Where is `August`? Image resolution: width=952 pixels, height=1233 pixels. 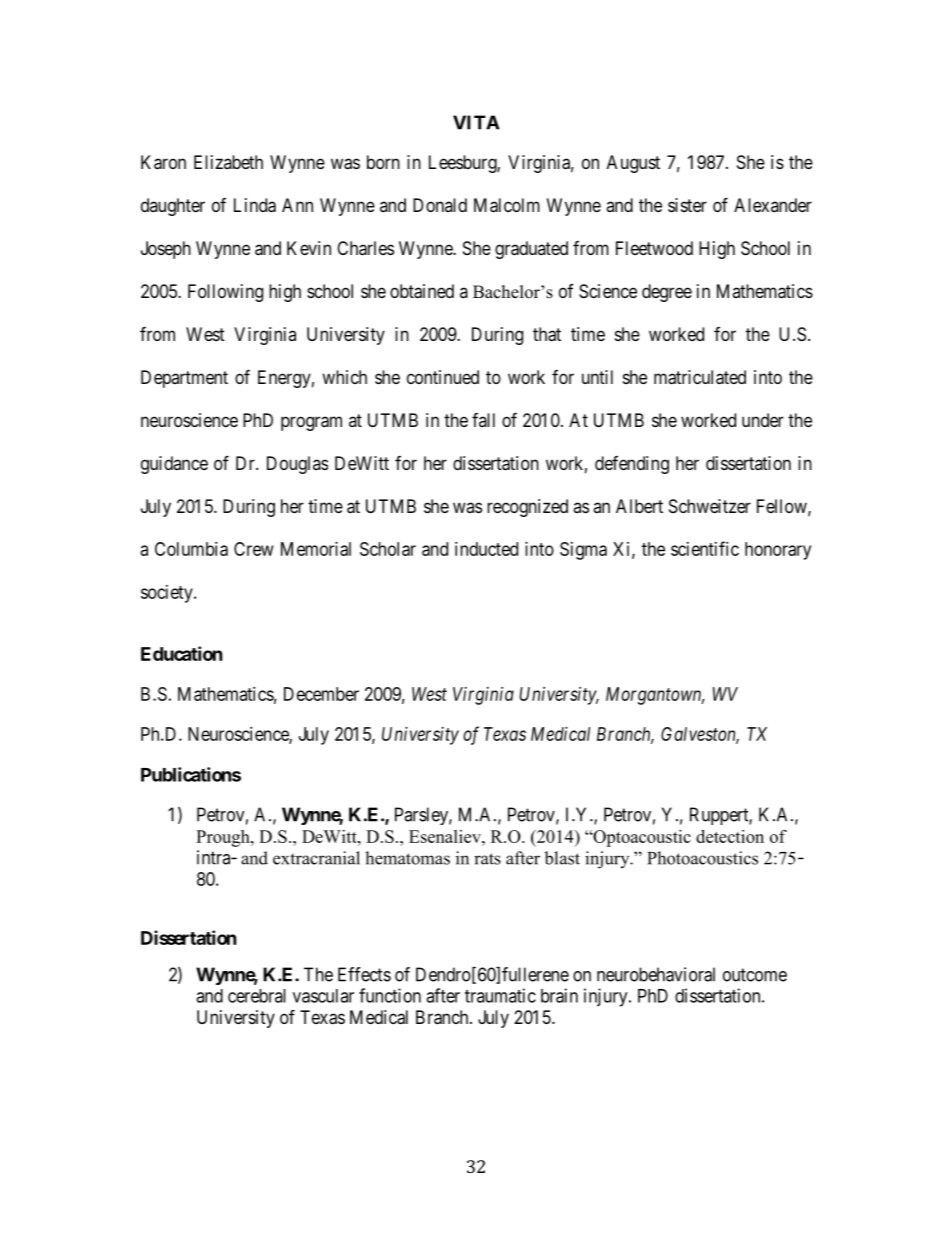
August is located at coordinates (633, 164).
